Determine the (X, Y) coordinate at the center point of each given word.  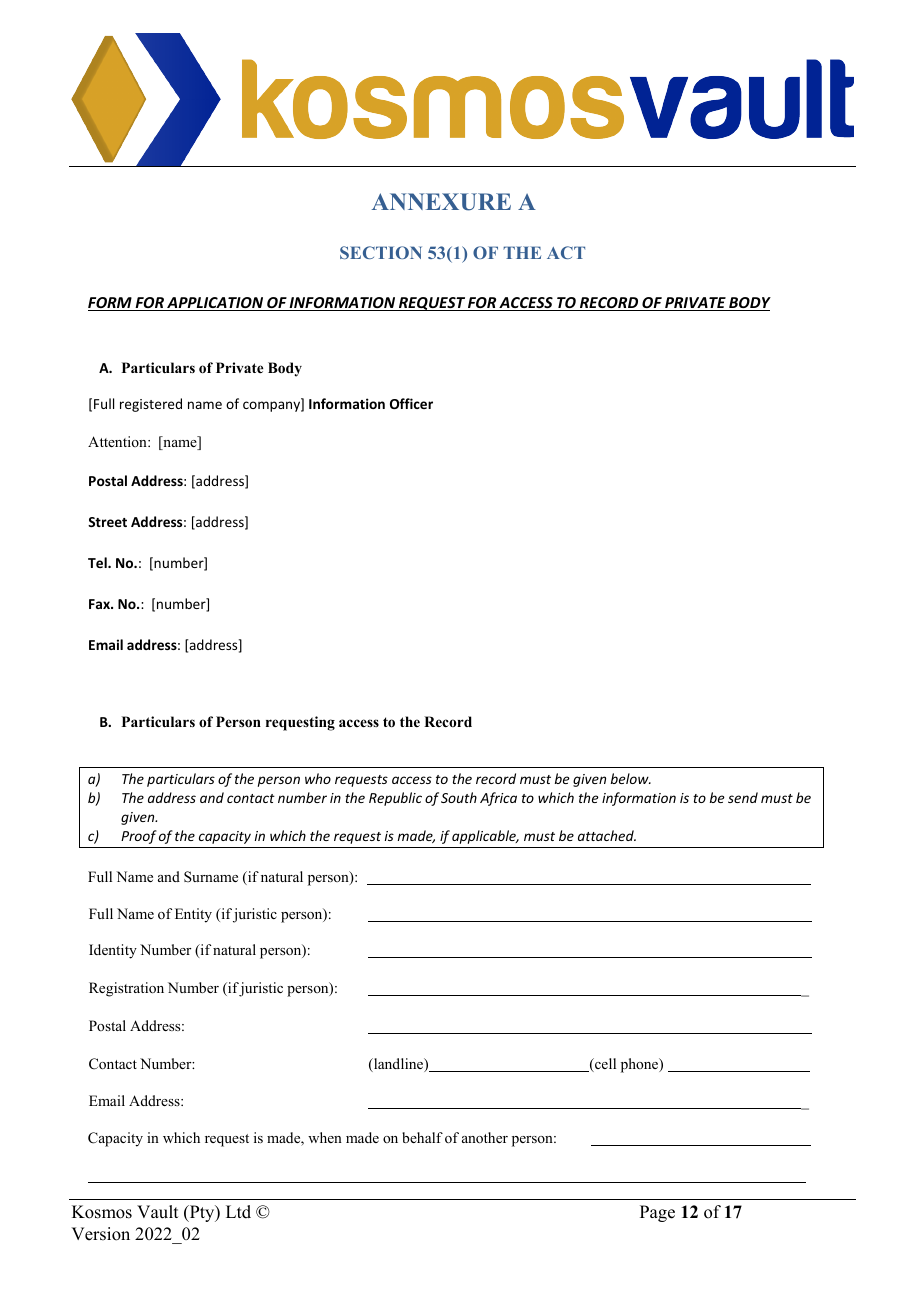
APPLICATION (215, 304)
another (485, 1138)
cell (604, 1065)
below (631, 778)
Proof (139, 837)
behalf (422, 1137)
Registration (126, 989)
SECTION (381, 252)
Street (107, 522)
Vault (157, 1212)
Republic (395, 799)
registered (151, 405)
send (743, 797)
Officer (411, 403)
